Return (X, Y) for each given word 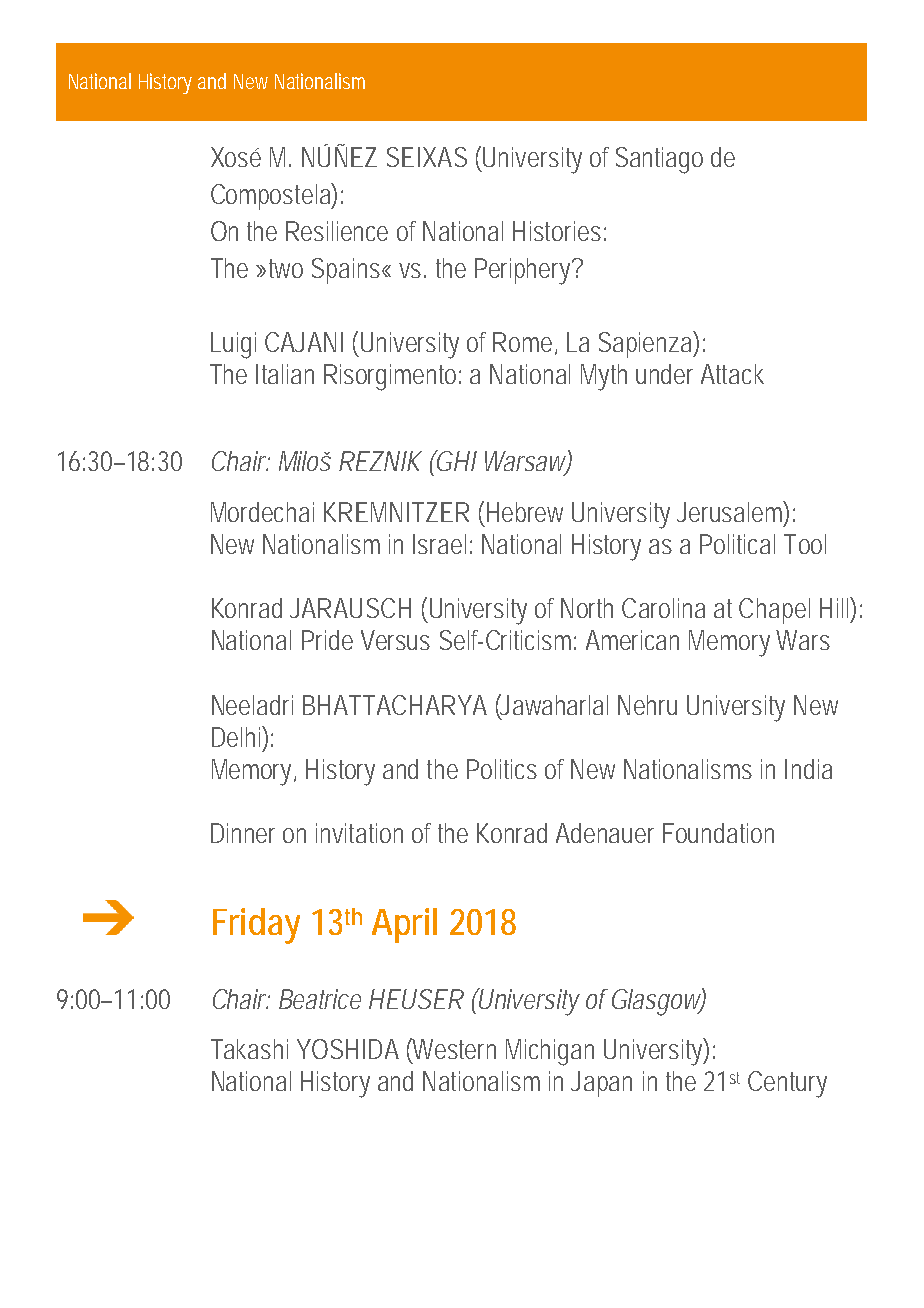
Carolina (663, 608)
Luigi (233, 345)
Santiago (659, 160)
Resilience (337, 231)
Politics (502, 769)
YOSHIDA (348, 1049)
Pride (327, 640)
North (587, 608)
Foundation (718, 833)
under (664, 374)
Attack (732, 374)
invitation (359, 833)
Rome (525, 343)
